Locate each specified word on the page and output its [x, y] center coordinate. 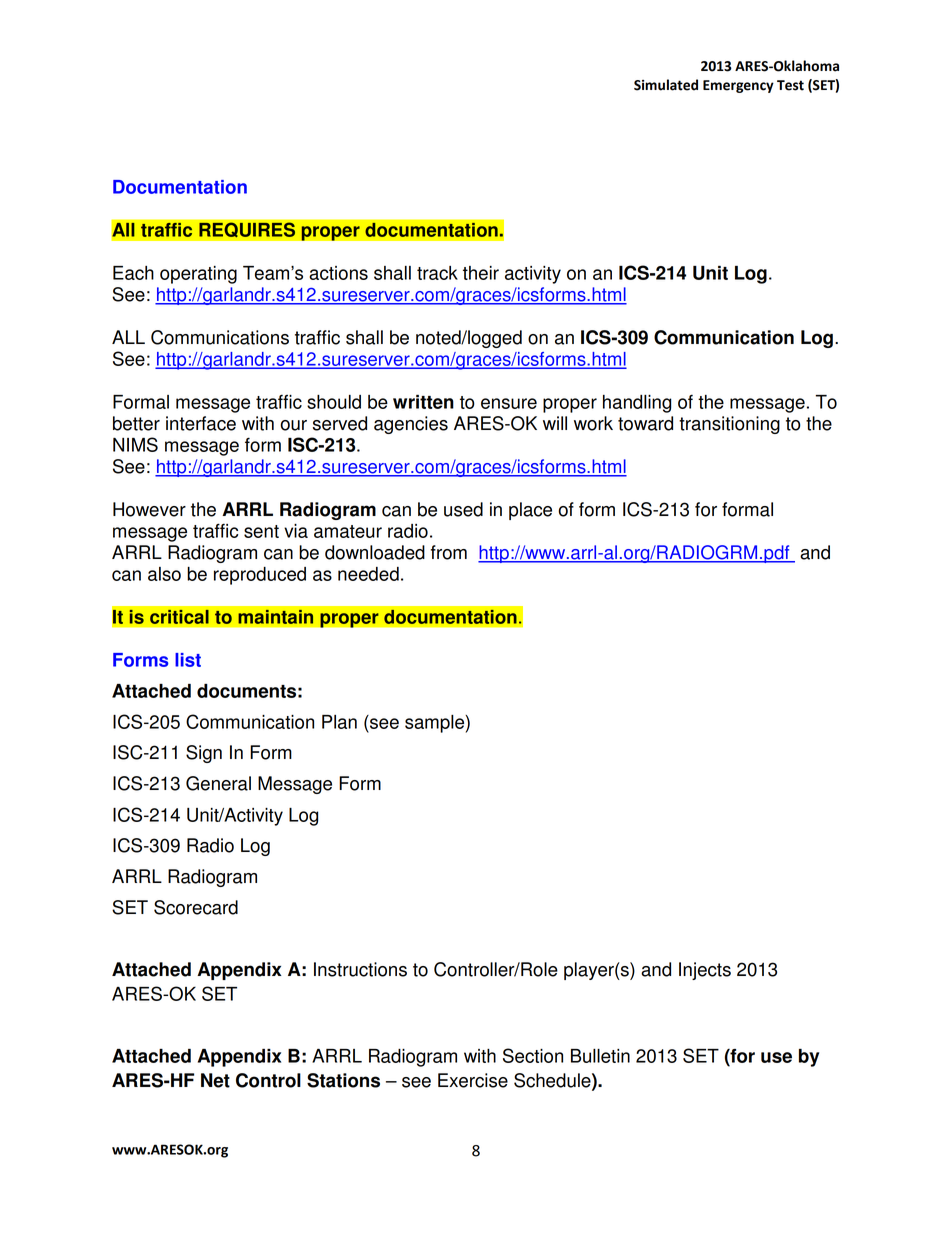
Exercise [473, 1080]
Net [215, 1080]
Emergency [738, 86]
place [530, 511]
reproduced [260, 576]
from [449, 552]
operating [198, 275]
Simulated [666, 85]
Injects [705, 971]
